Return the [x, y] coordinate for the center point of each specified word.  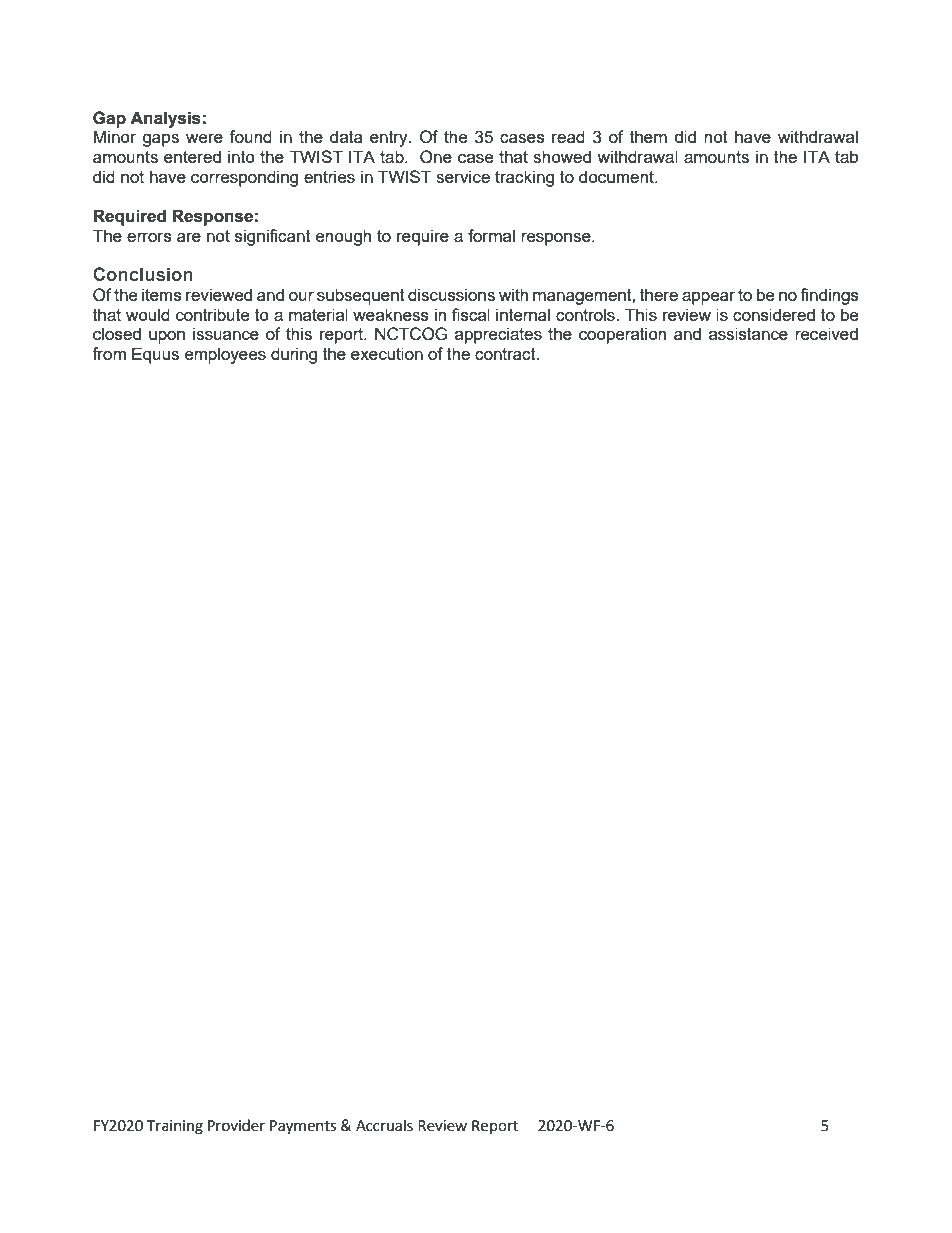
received [826, 333]
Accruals [384, 1125]
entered [192, 156]
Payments [303, 1127]
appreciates [498, 335]
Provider [236, 1125]
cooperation [622, 335]
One [436, 157]
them [648, 136]
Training [175, 1127]
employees [225, 355]
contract [506, 354]
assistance [748, 333]
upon [167, 337]
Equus [155, 355]
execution [387, 353]
